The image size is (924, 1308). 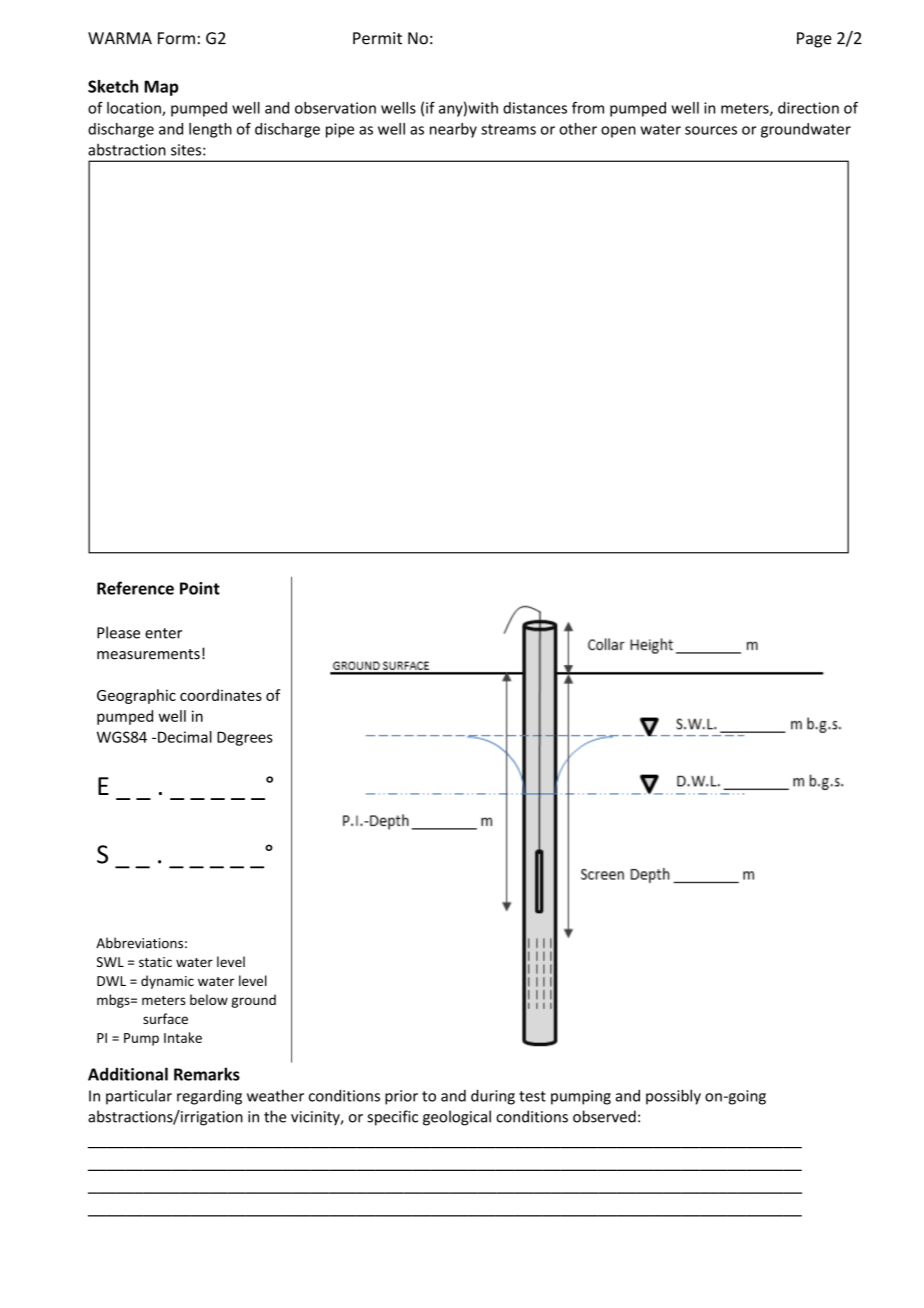 What do you see at coordinates (221, 695) in the image?
I see `coordinates` at bounding box center [221, 695].
